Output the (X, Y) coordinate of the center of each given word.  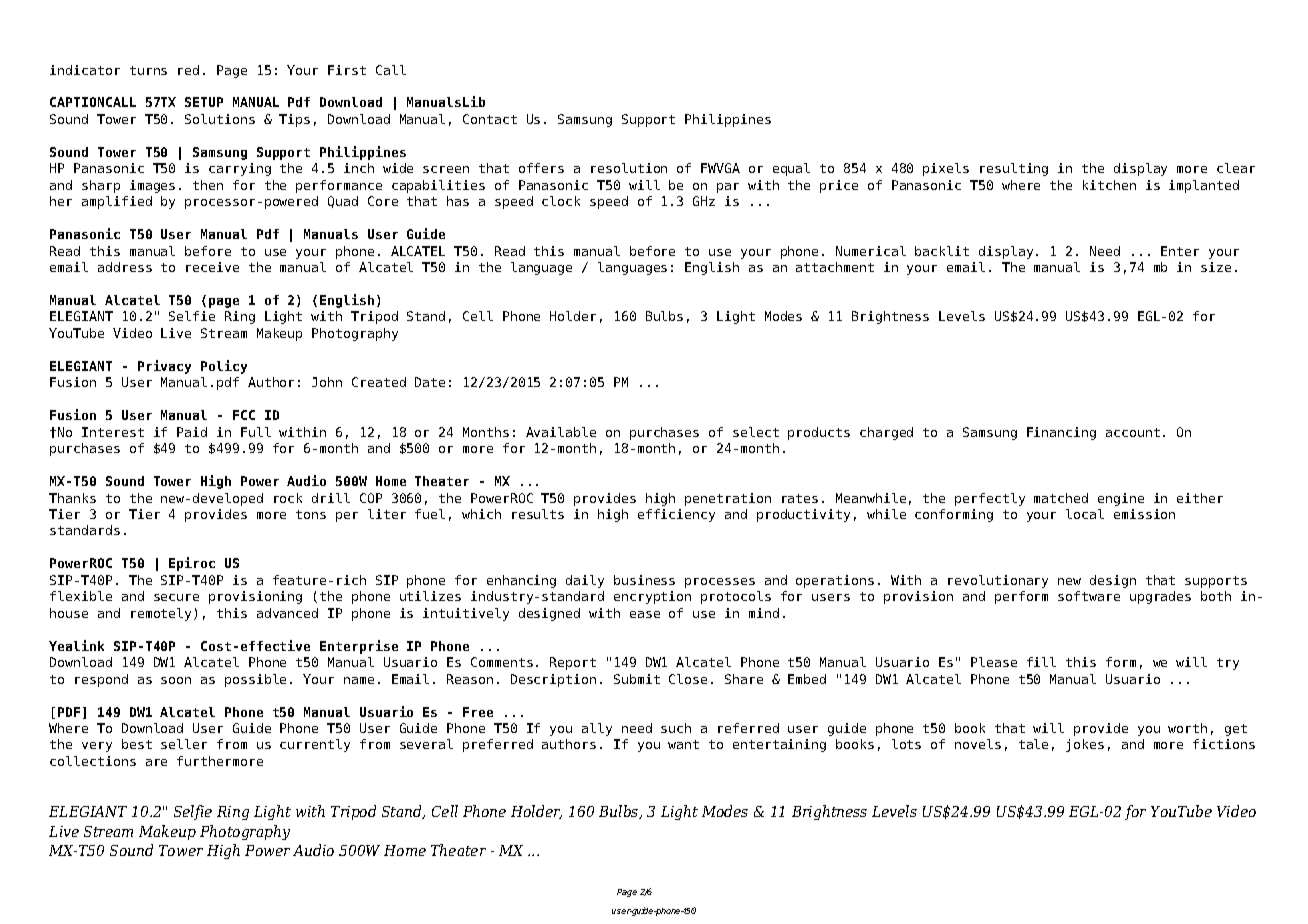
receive (212, 267)
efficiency (676, 515)
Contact (490, 119)
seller (184, 744)
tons (311, 514)
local (1085, 514)
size (1216, 267)
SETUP (204, 102)
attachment (835, 267)
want (683, 744)
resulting (1014, 169)
